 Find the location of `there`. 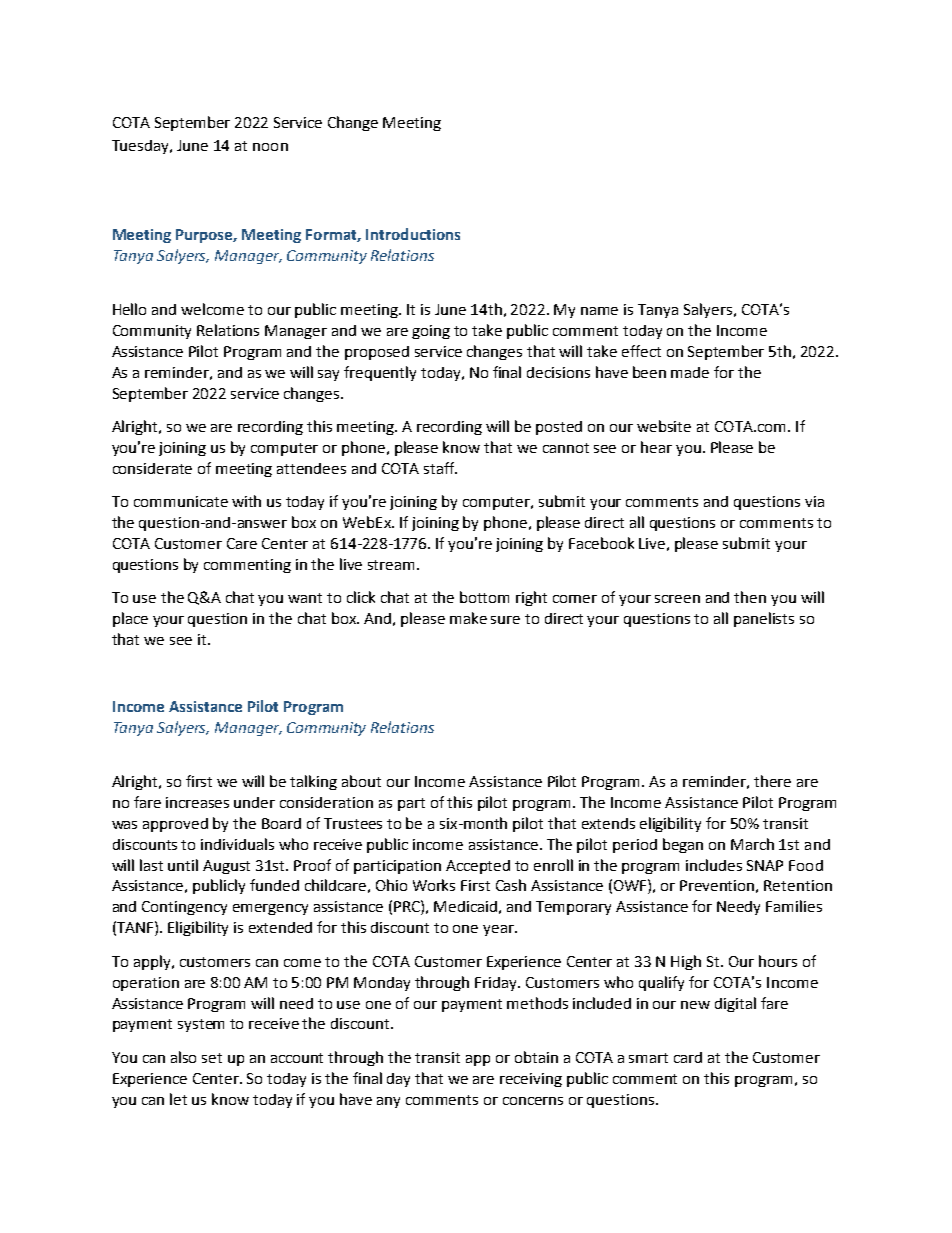

there is located at coordinates (772, 781).
